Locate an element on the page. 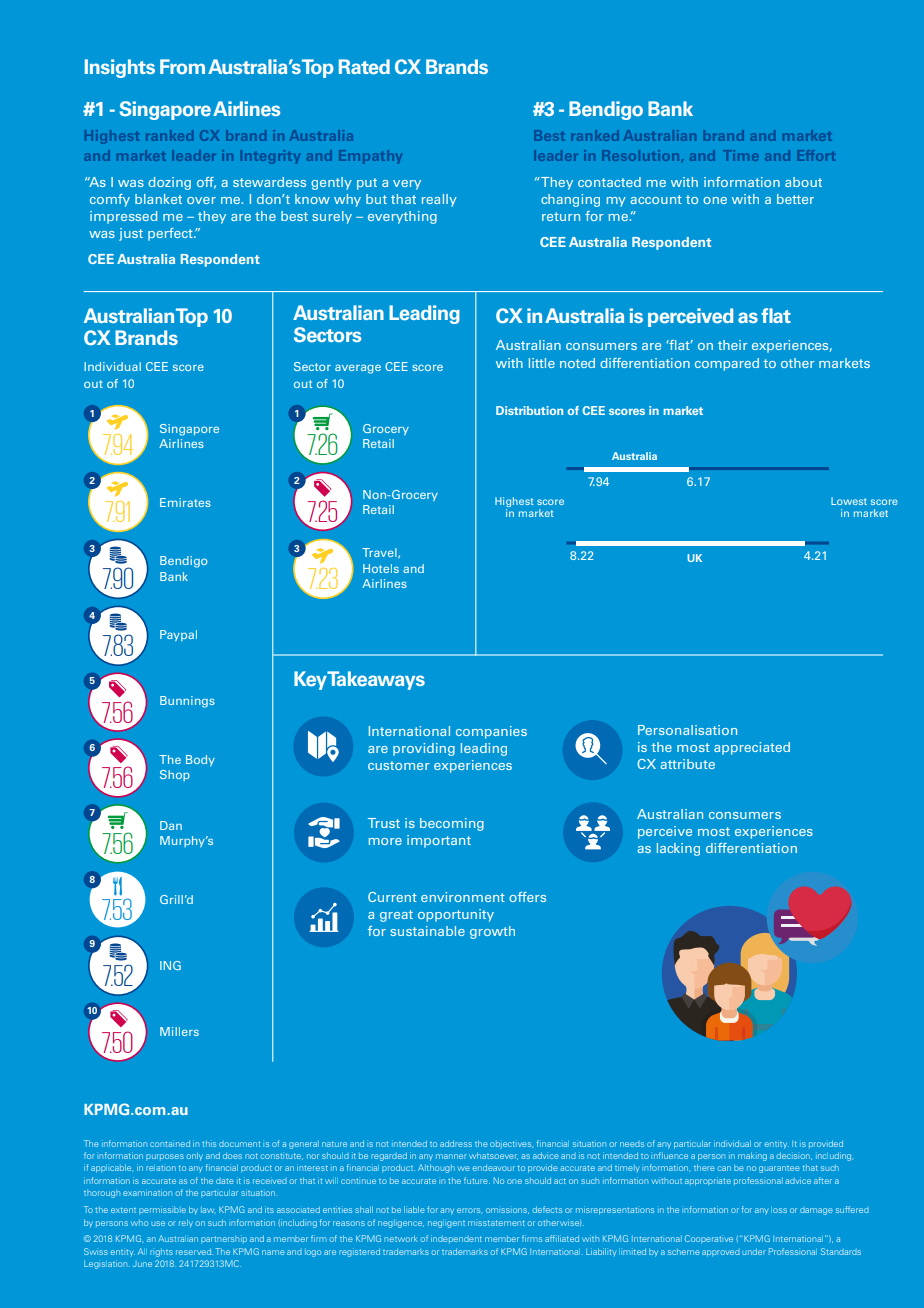 The image size is (924, 1308). use is located at coordinates (158, 1223).
